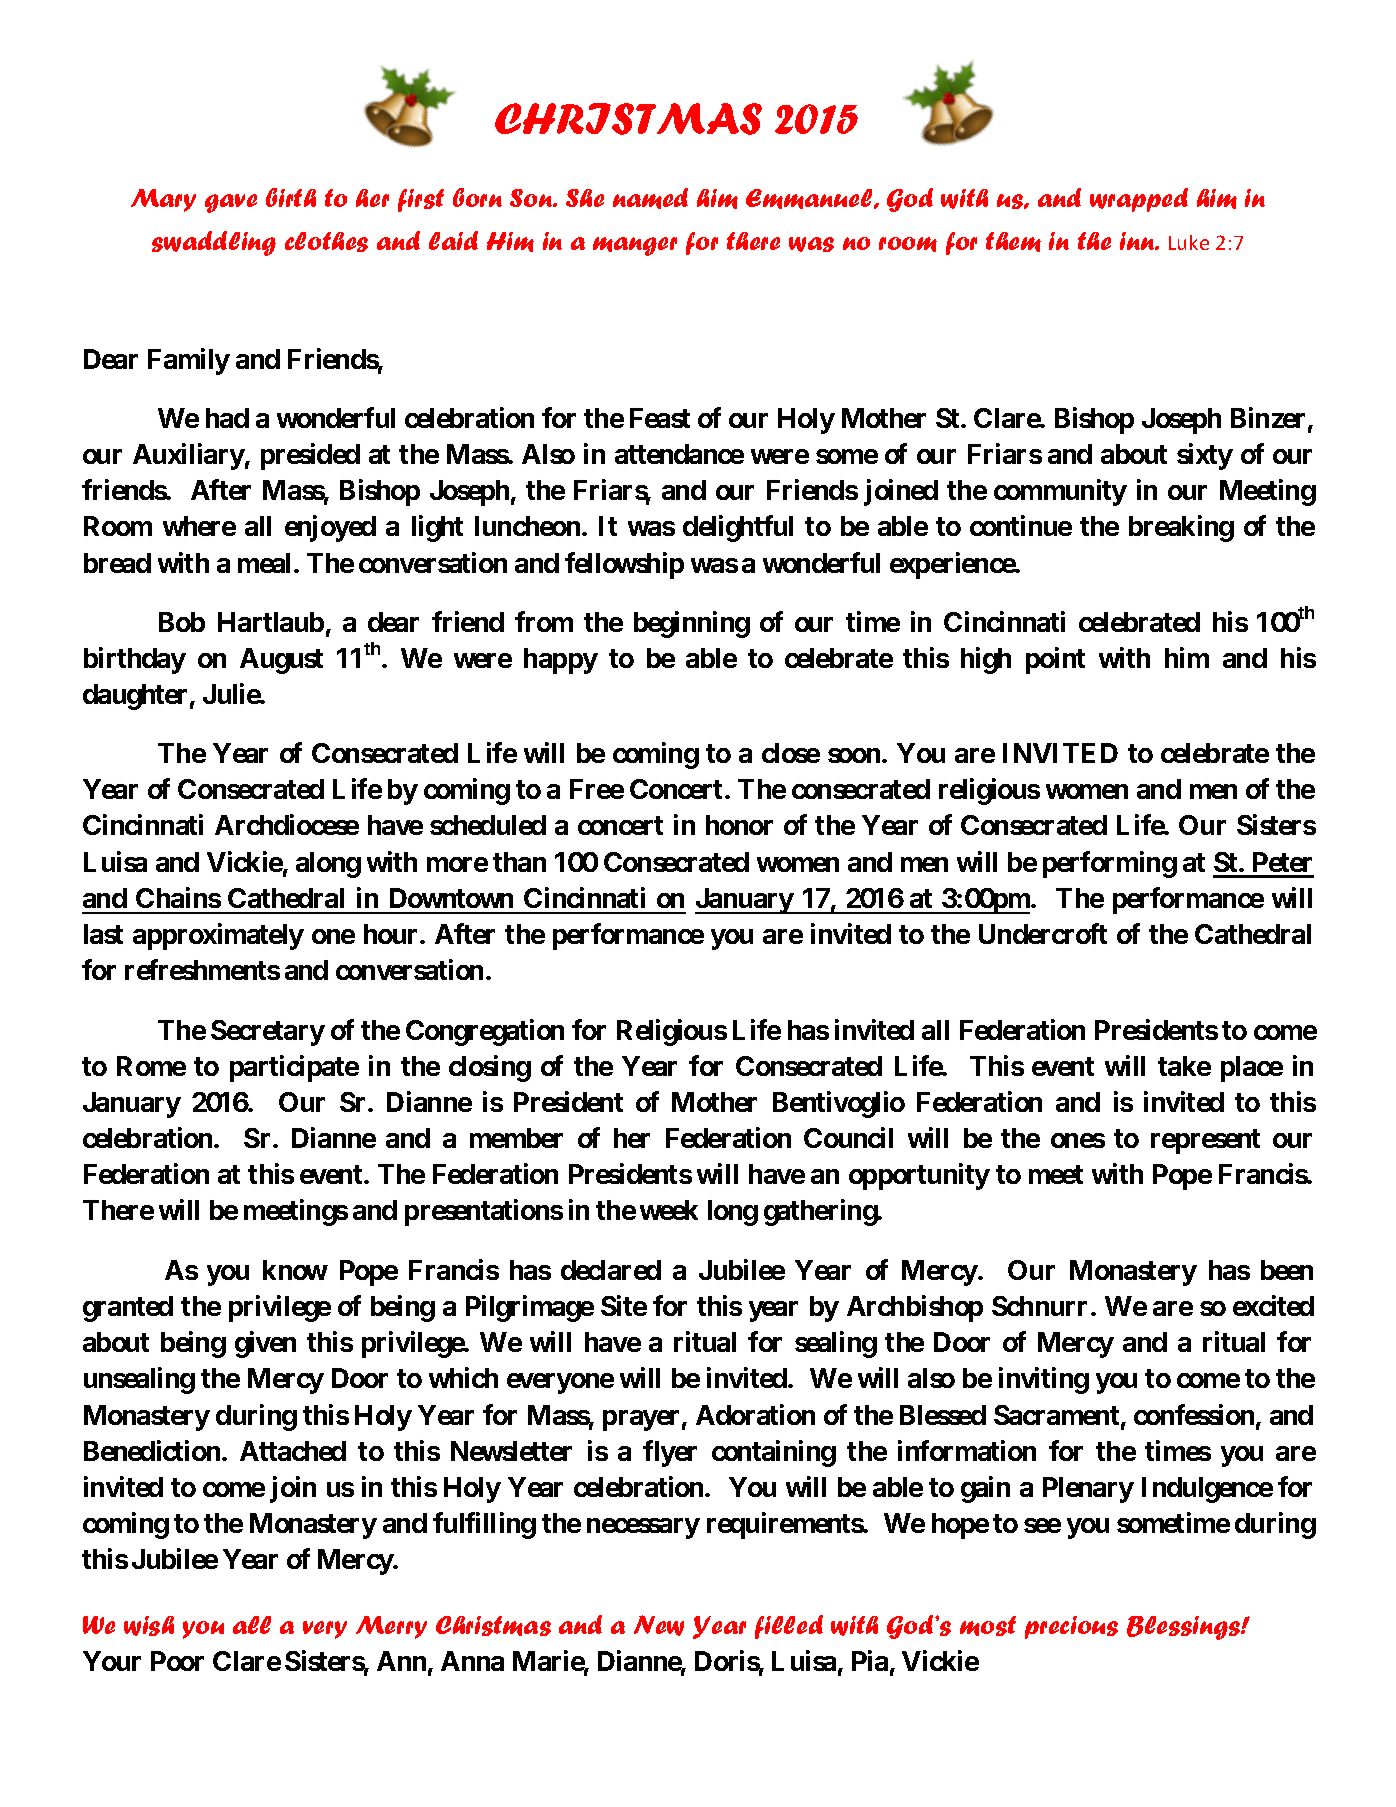  What do you see at coordinates (149, 1626) in the screenshot?
I see `wish` at bounding box center [149, 1626].
